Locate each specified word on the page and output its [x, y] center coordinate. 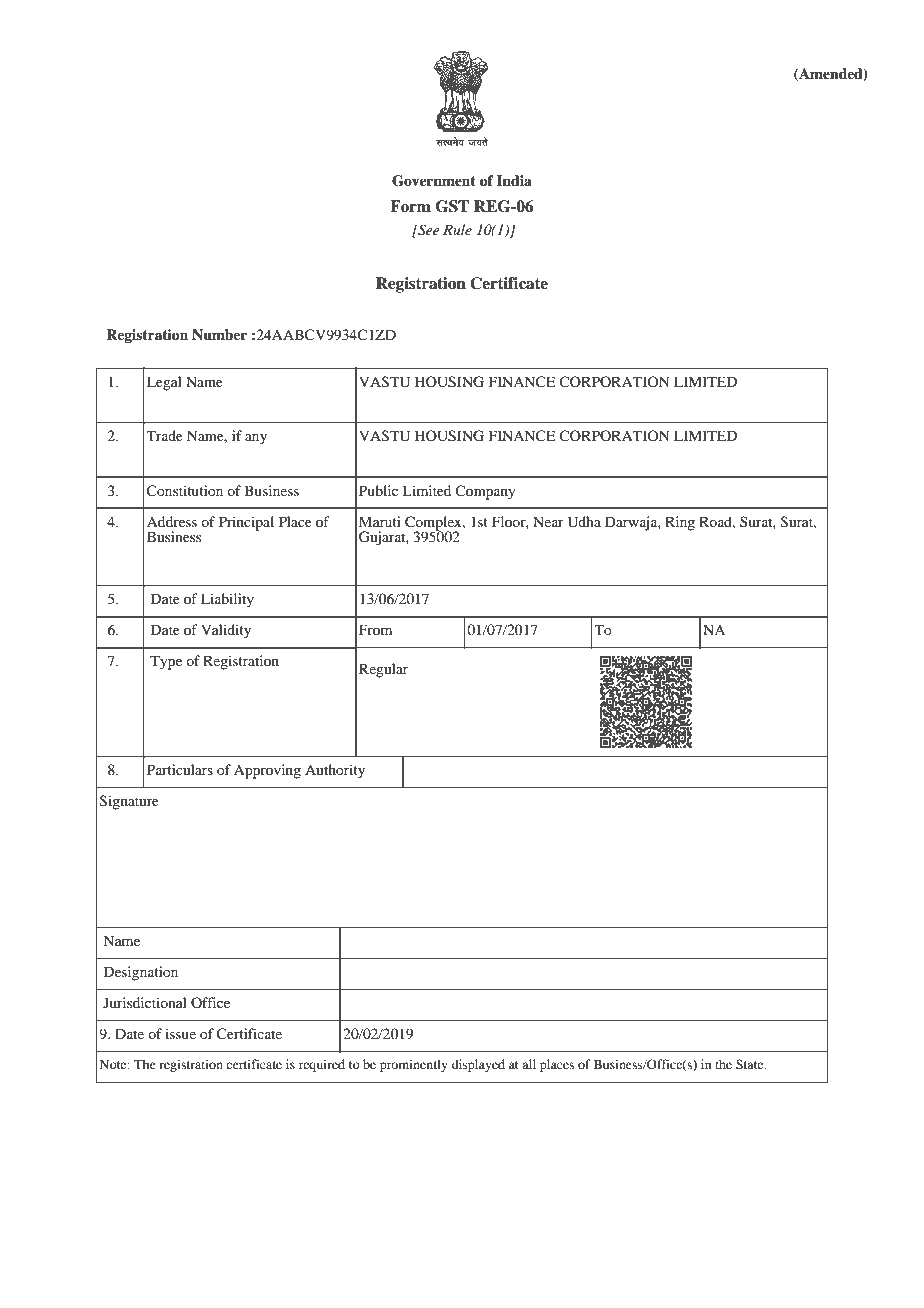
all [529, 1064]
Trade [165, 435]
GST [452, 206]
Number [219, 335]
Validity [226, 631]
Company [485, 492]
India [514, 180]
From [375, 629]
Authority [335, 771]
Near [548, 521]
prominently [414, 1065]
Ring [680, 523]
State [751, 1064]
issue [180, 1033]
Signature [129, 802]
